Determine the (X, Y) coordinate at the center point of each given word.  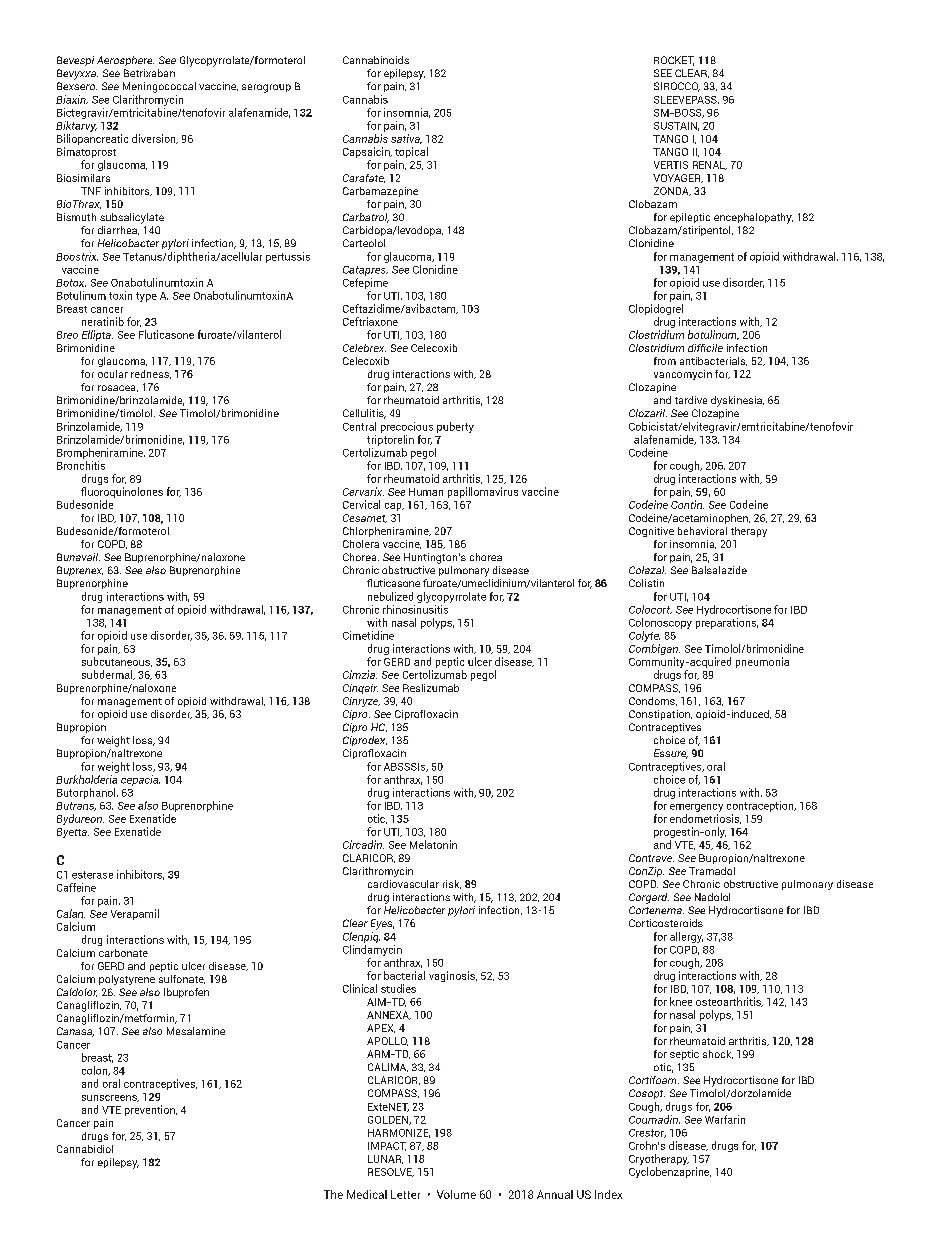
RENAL (710, 165)
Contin (687, 504)
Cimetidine (368, 635)
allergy (686, 937)
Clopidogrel (656, 309)
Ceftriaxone (370, 321)
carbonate (123, 953)
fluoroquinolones (122, 492)
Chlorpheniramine (387, 532)
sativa (406, 139)
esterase (92, 875)
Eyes (382, 924)
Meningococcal (159, 87)
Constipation (660, 715)
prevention (151, 1110)
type (146, 297)
